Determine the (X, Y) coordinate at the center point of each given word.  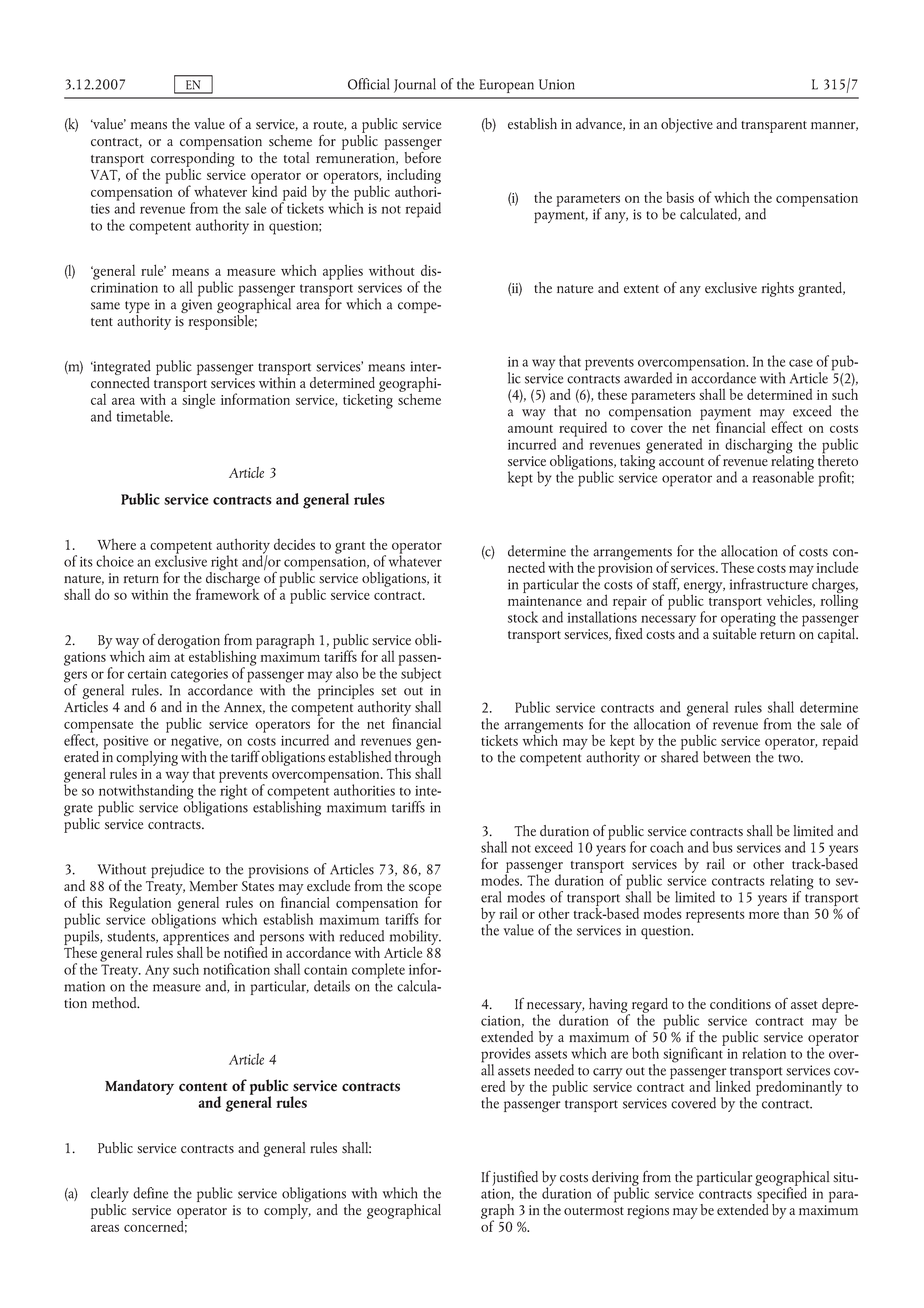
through (418, 758)
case (801, 363)
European (506, 86)
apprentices (196, 939)
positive (127, 744)
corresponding (193, 159)
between (727, 757)
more (764, 915)
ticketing (368, 400)
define (150, 1193)
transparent (774, 127)
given (196, 306)
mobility (415, 939)
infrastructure (769, 583)
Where (116, 544)
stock (523, 617)
